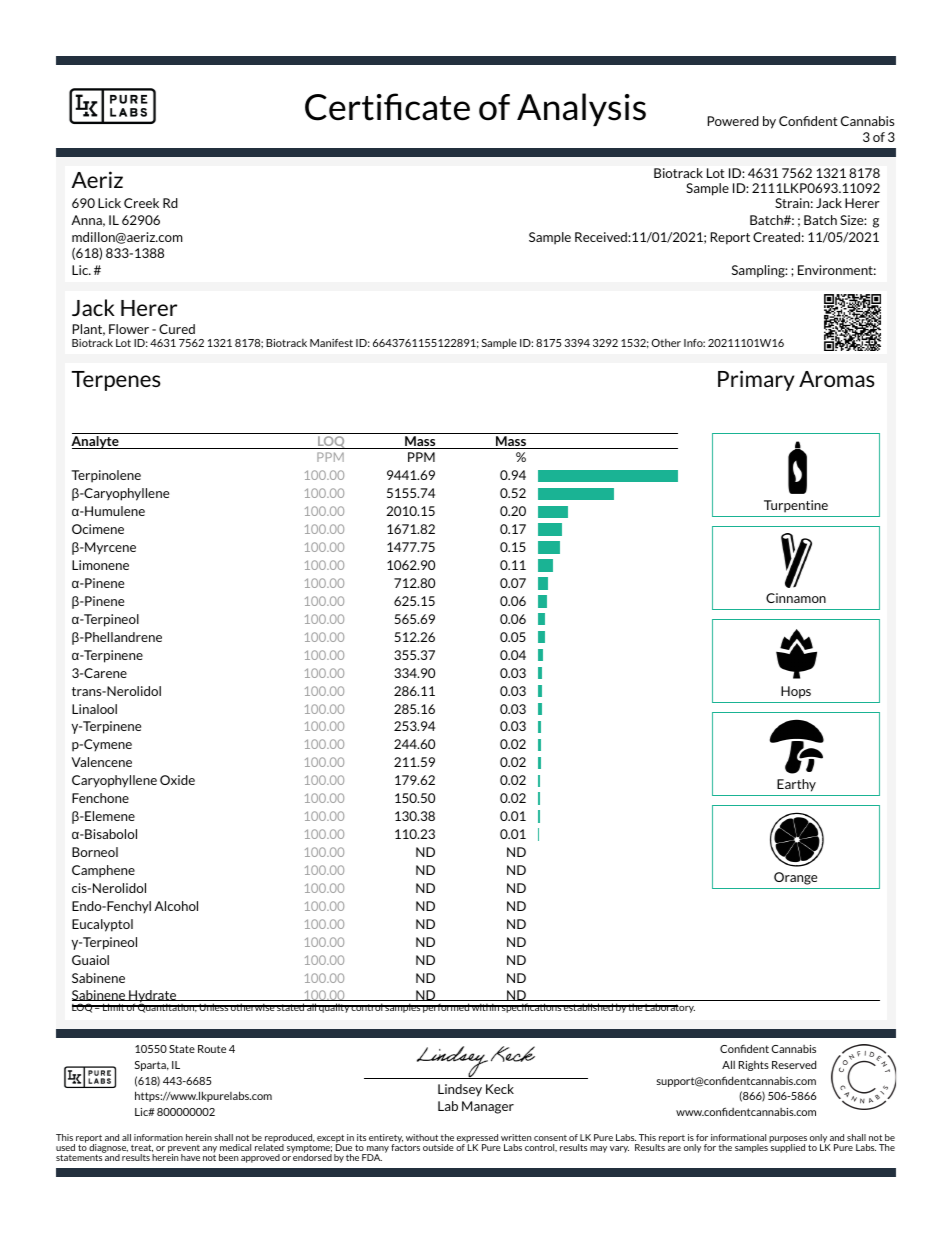 The image size is (952, 1233). Describe the element at coordinates (796, 692) in the image. I see `Hops` at that location.
